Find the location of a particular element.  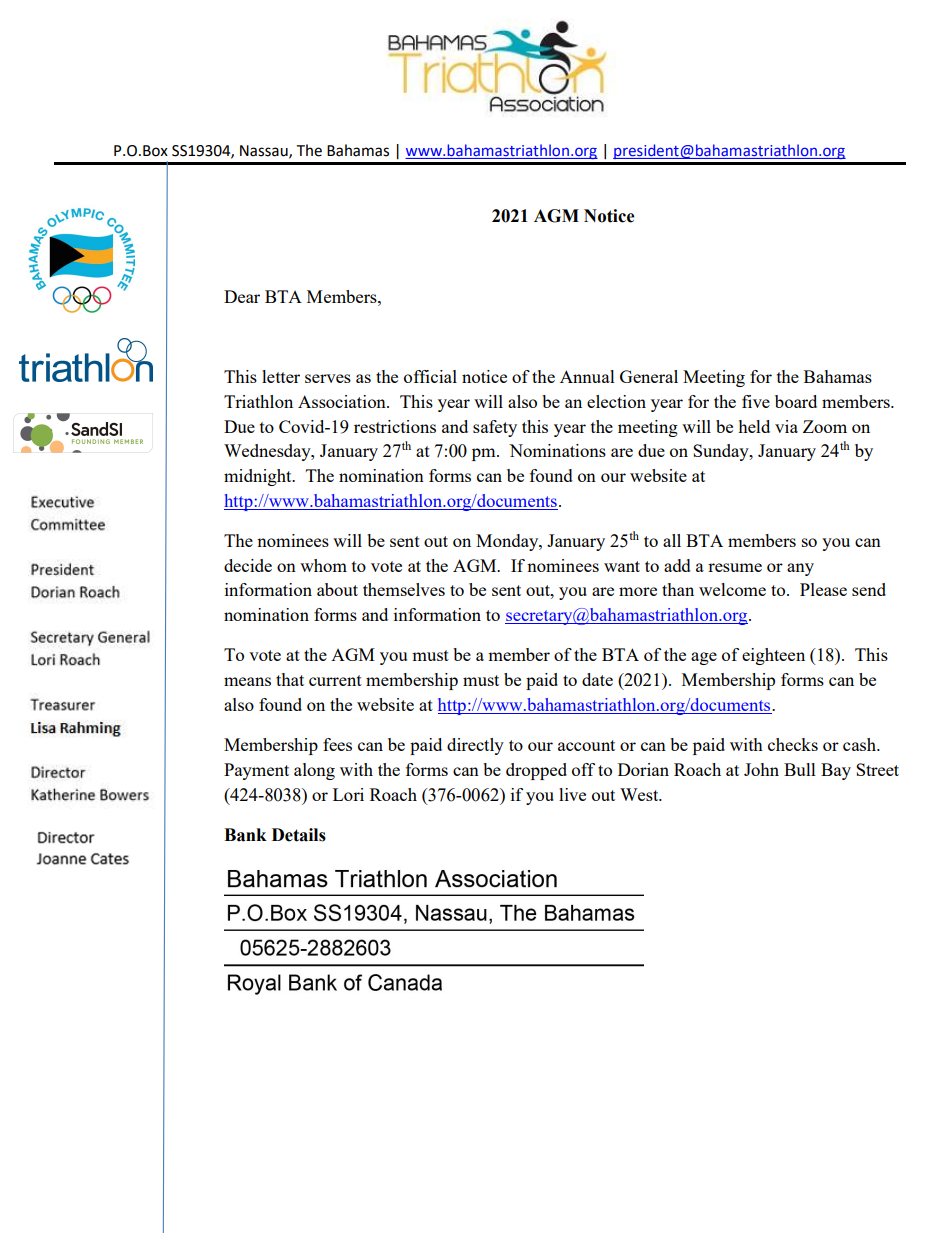

midnight is located at coordinates (259, 477).
